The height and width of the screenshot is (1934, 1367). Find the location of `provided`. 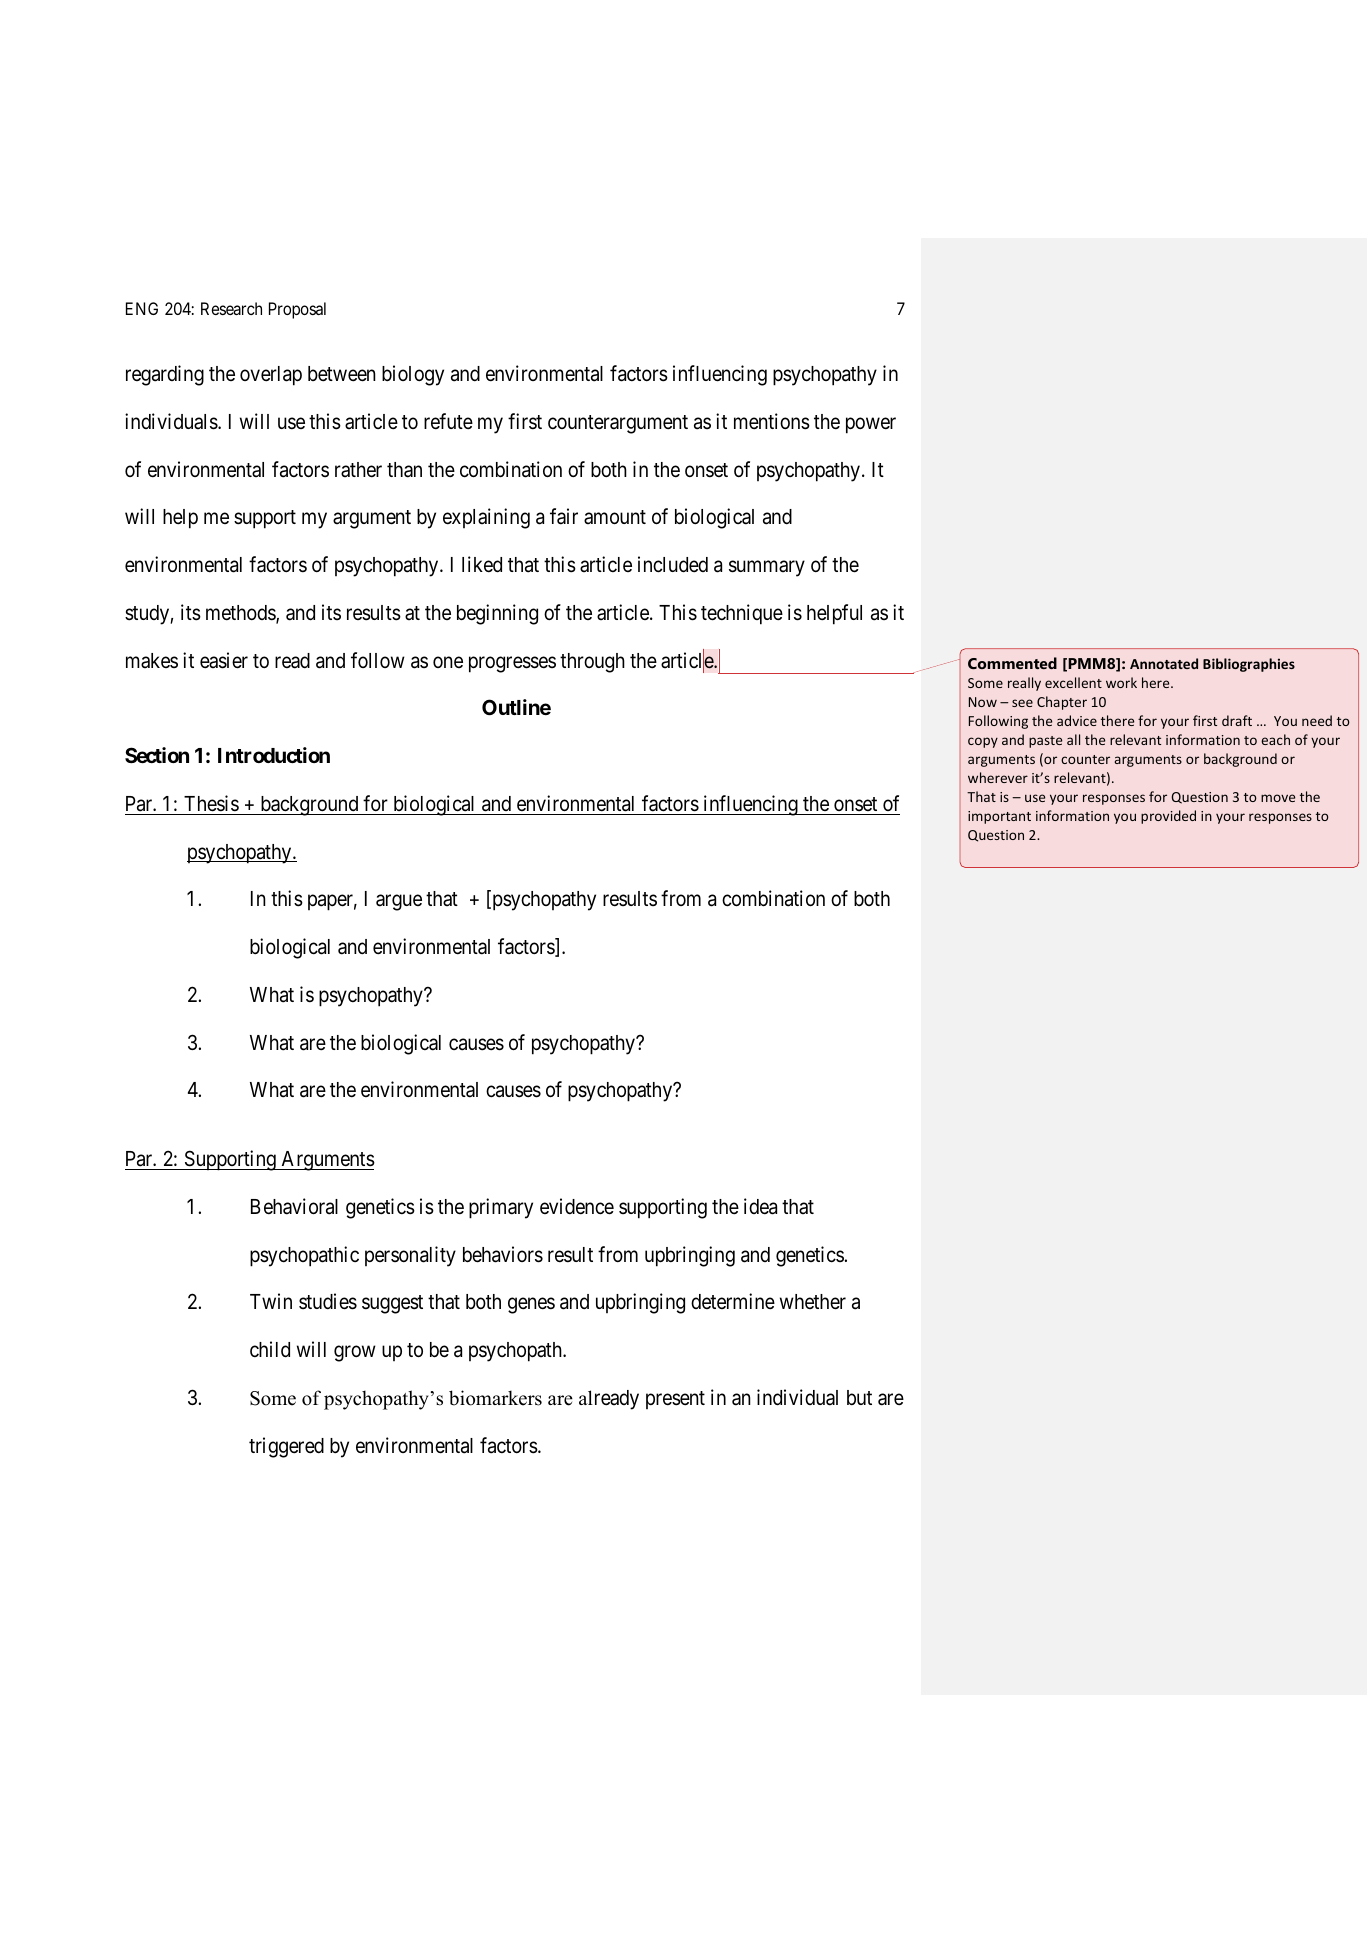

provided is located at coordinates (1168, 817).
